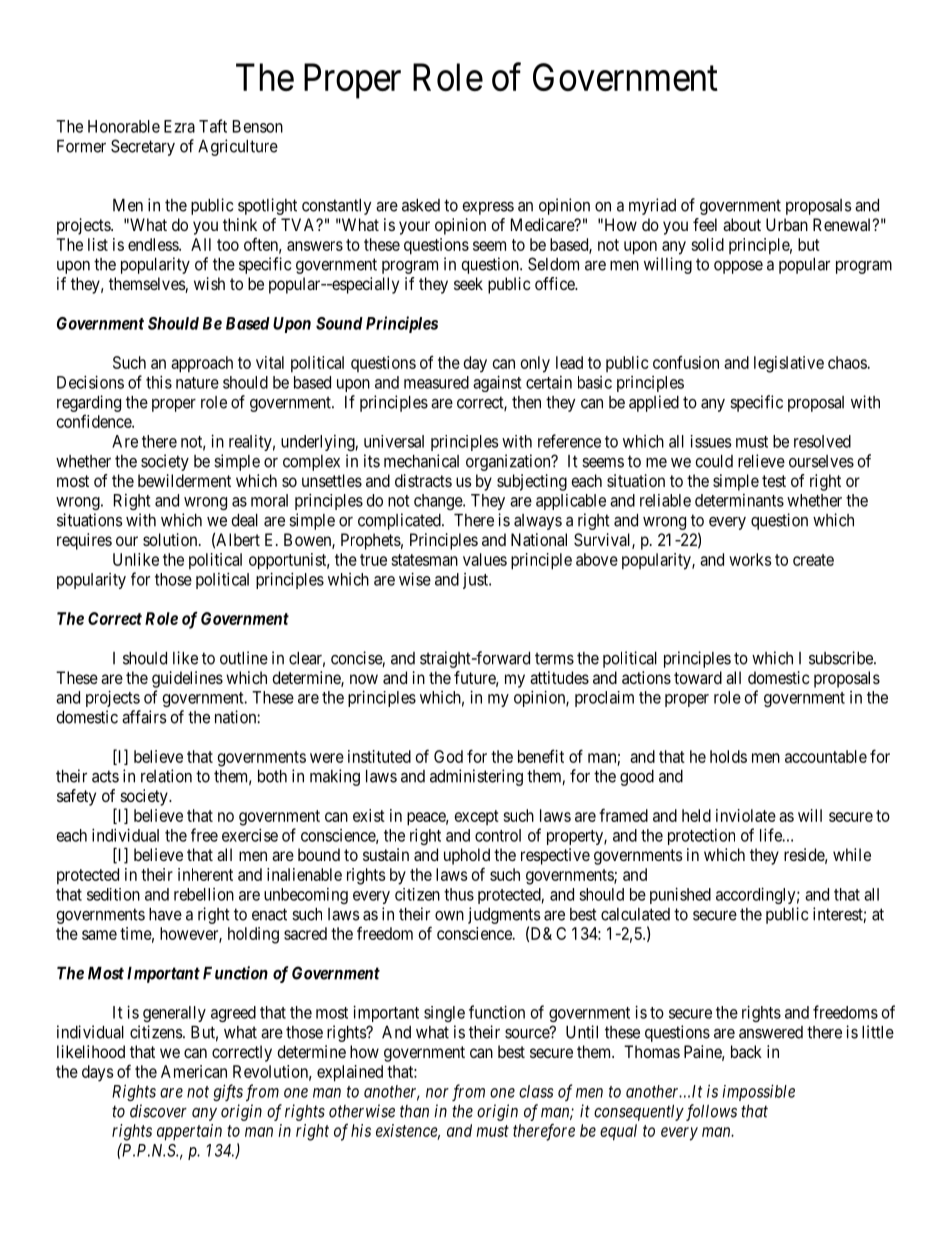 The image size is (952, 1233). I want to click on discover, so click(158, 1111).
